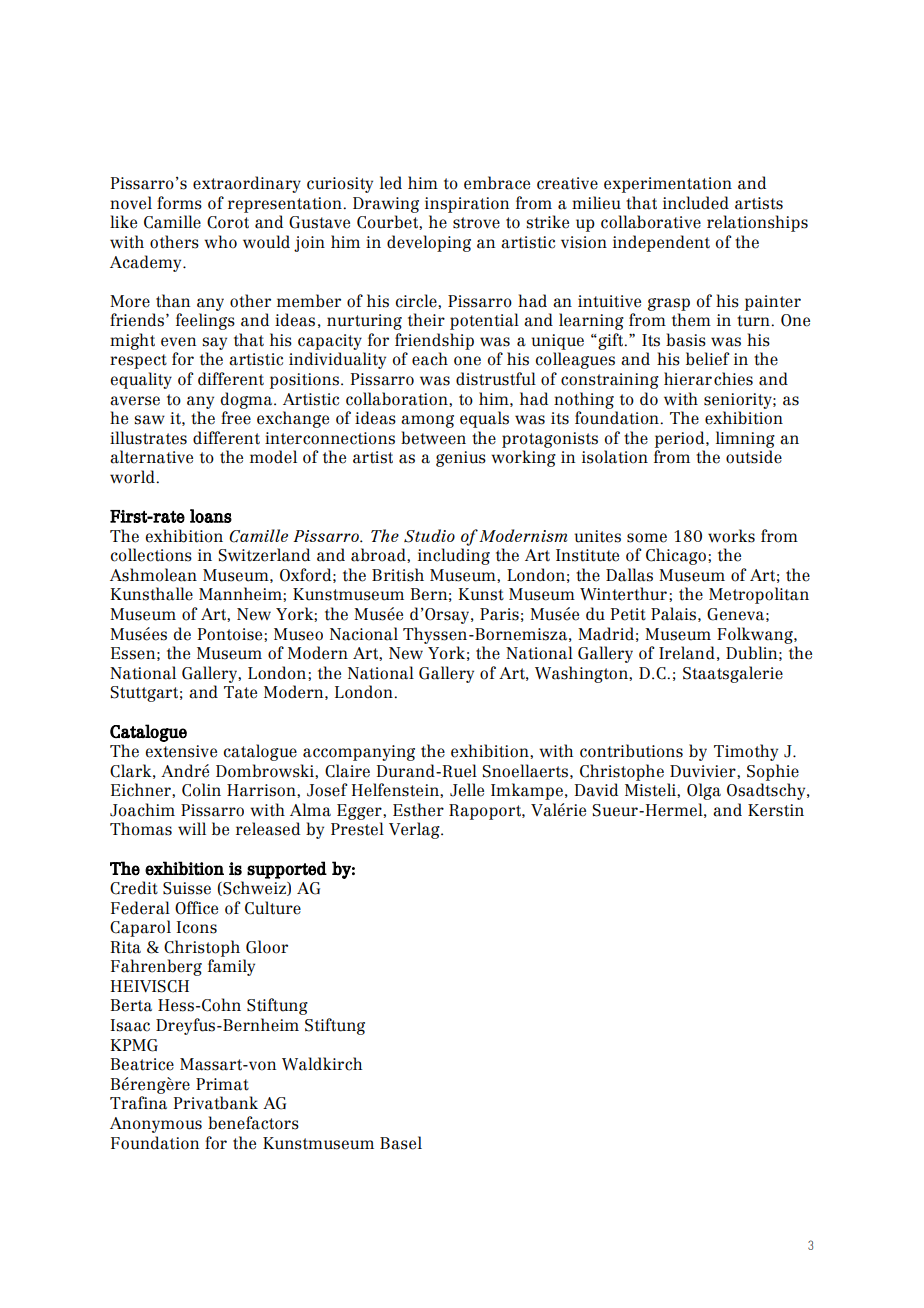  Describe the element at coordinates (179, 203) in the document. I see `forms` at that location.
